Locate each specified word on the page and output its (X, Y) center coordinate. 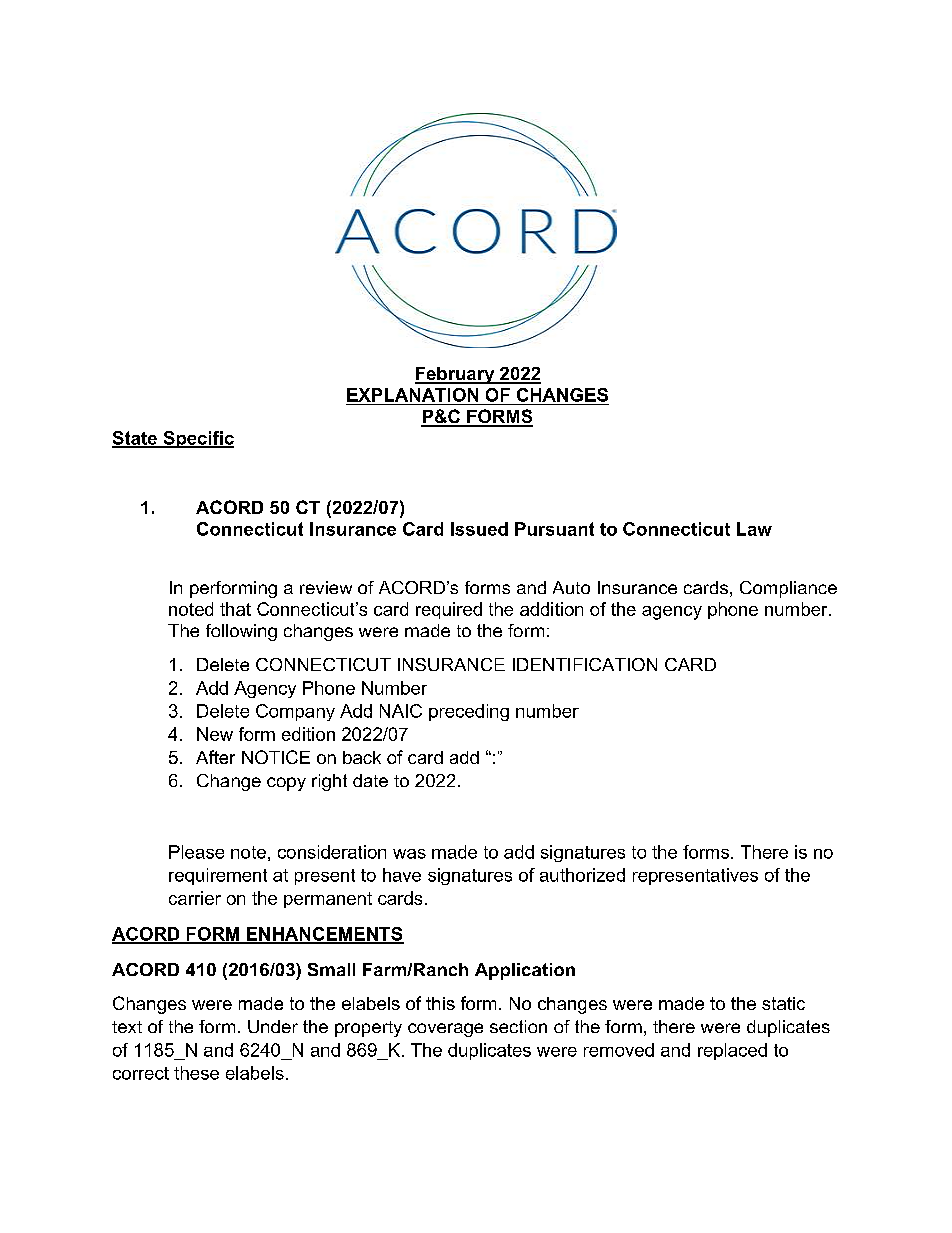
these (196, 1073)
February (456, 375)
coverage (445, 1030)
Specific (197, 439)
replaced (732, 1051)
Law (754, 529)
